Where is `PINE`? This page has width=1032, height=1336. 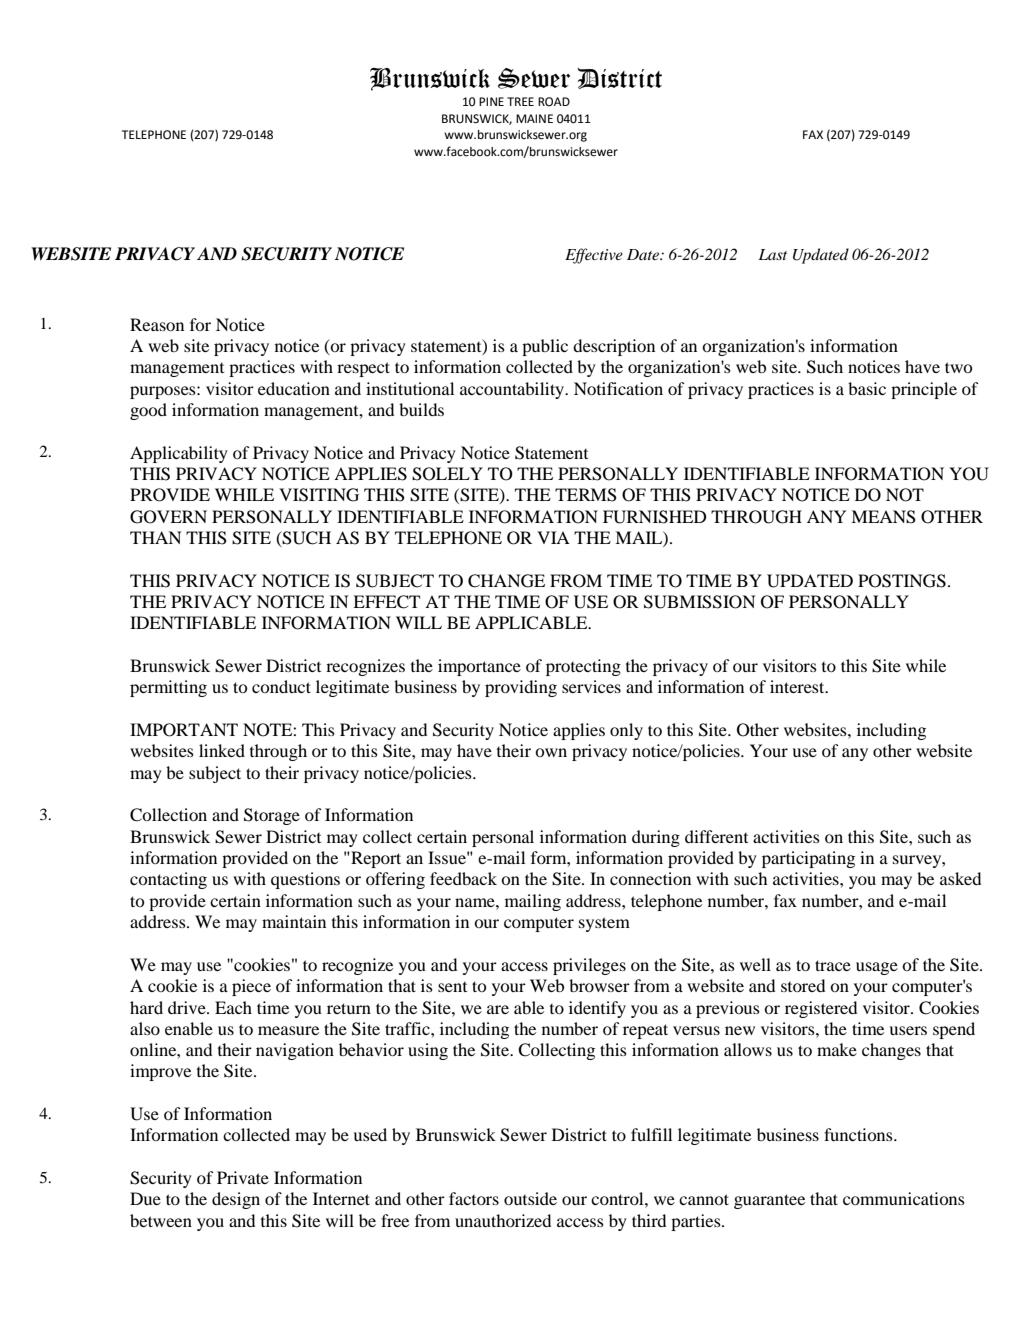
PINE is located at coordinates (491, 101).
